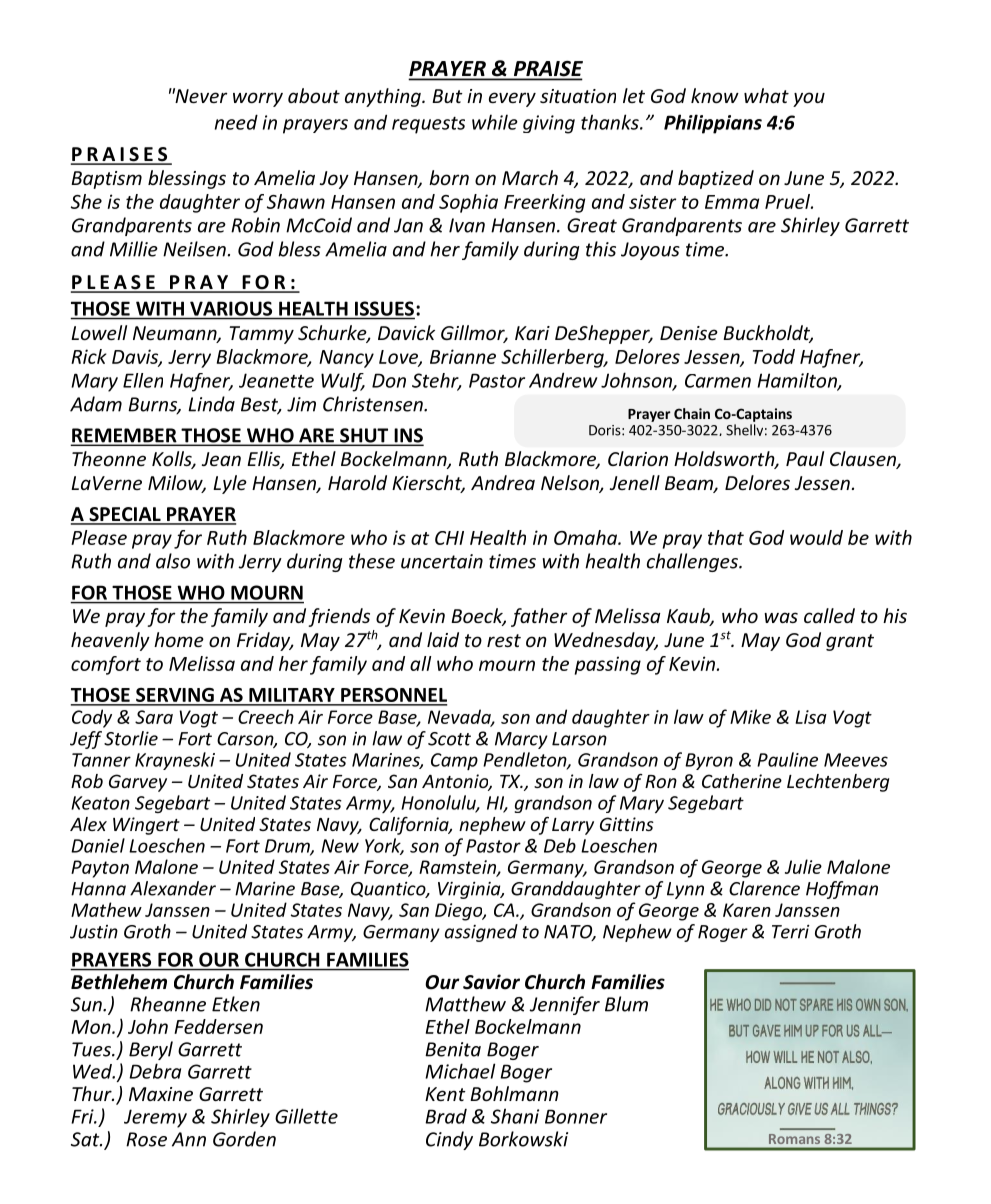 Image resolution: width=991 pixels, height=1204 pixels. Describe the element at coordinates (143, 380) in the screenshot. I see `Ellen` at that location.
